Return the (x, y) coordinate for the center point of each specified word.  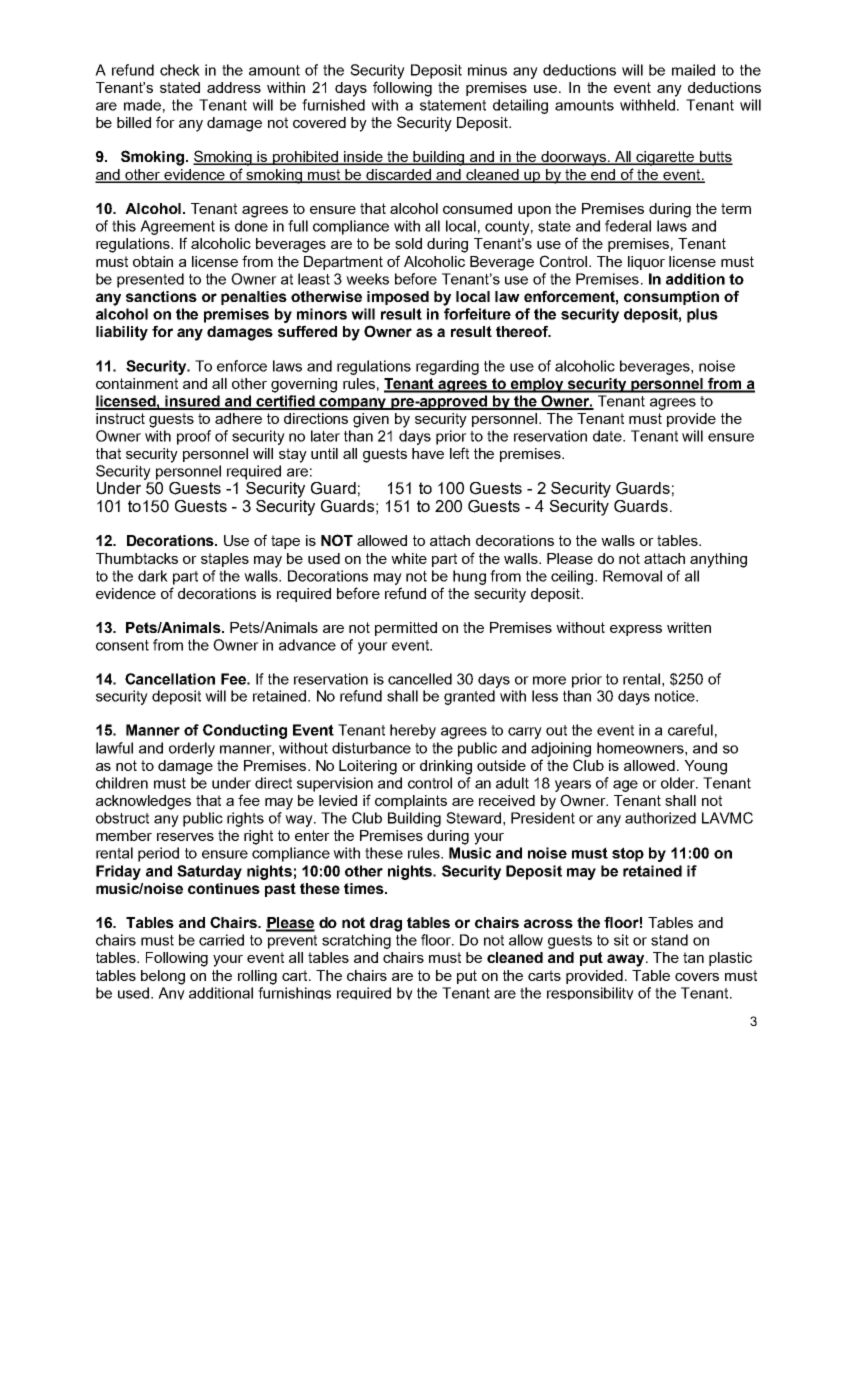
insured (193, 402)
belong (163, 977)
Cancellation (170, 679)
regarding (447, 367)
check (180, 70)
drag (386, 924)
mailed (693, 70)
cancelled (420, 679)
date (608, 436)
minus (487, 70)
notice (676, 696)
